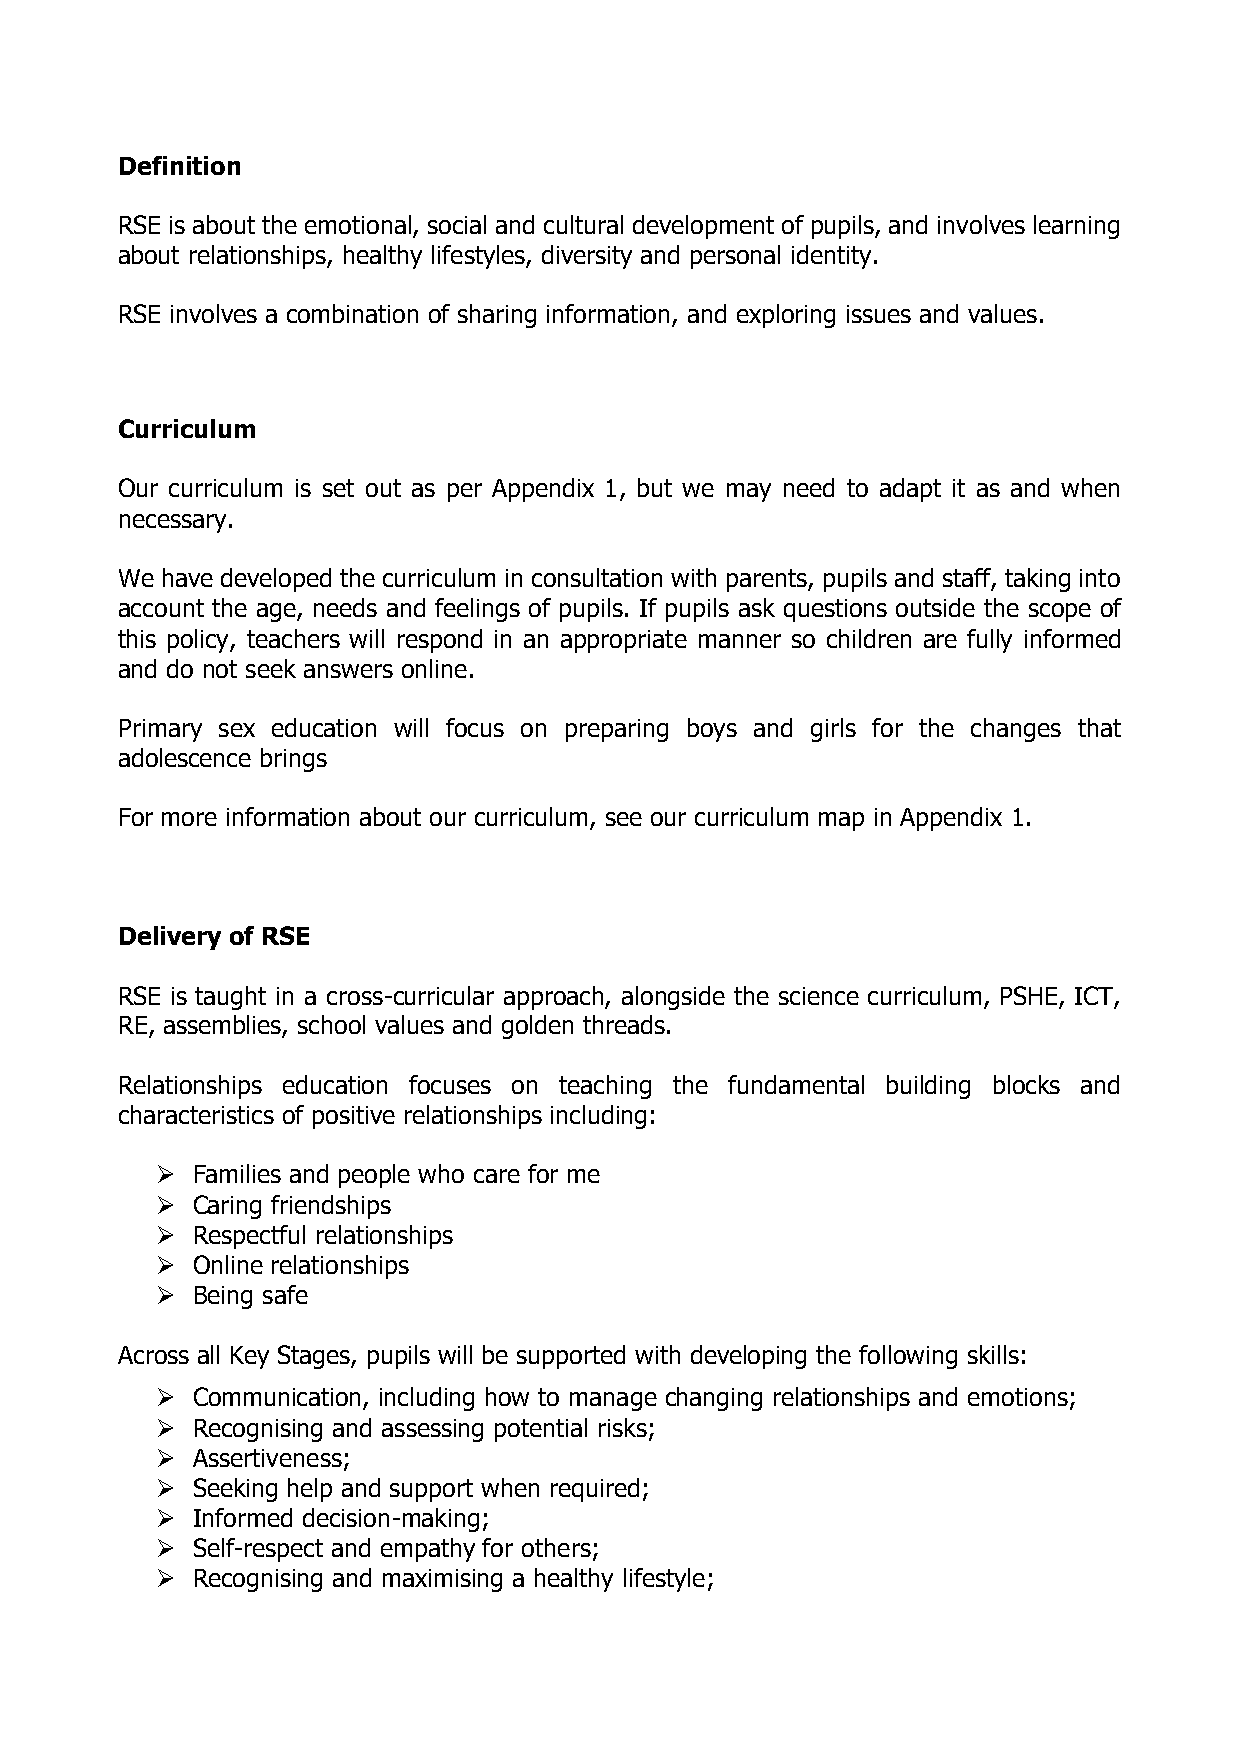  I want to click on developed, so click(276, 580).
